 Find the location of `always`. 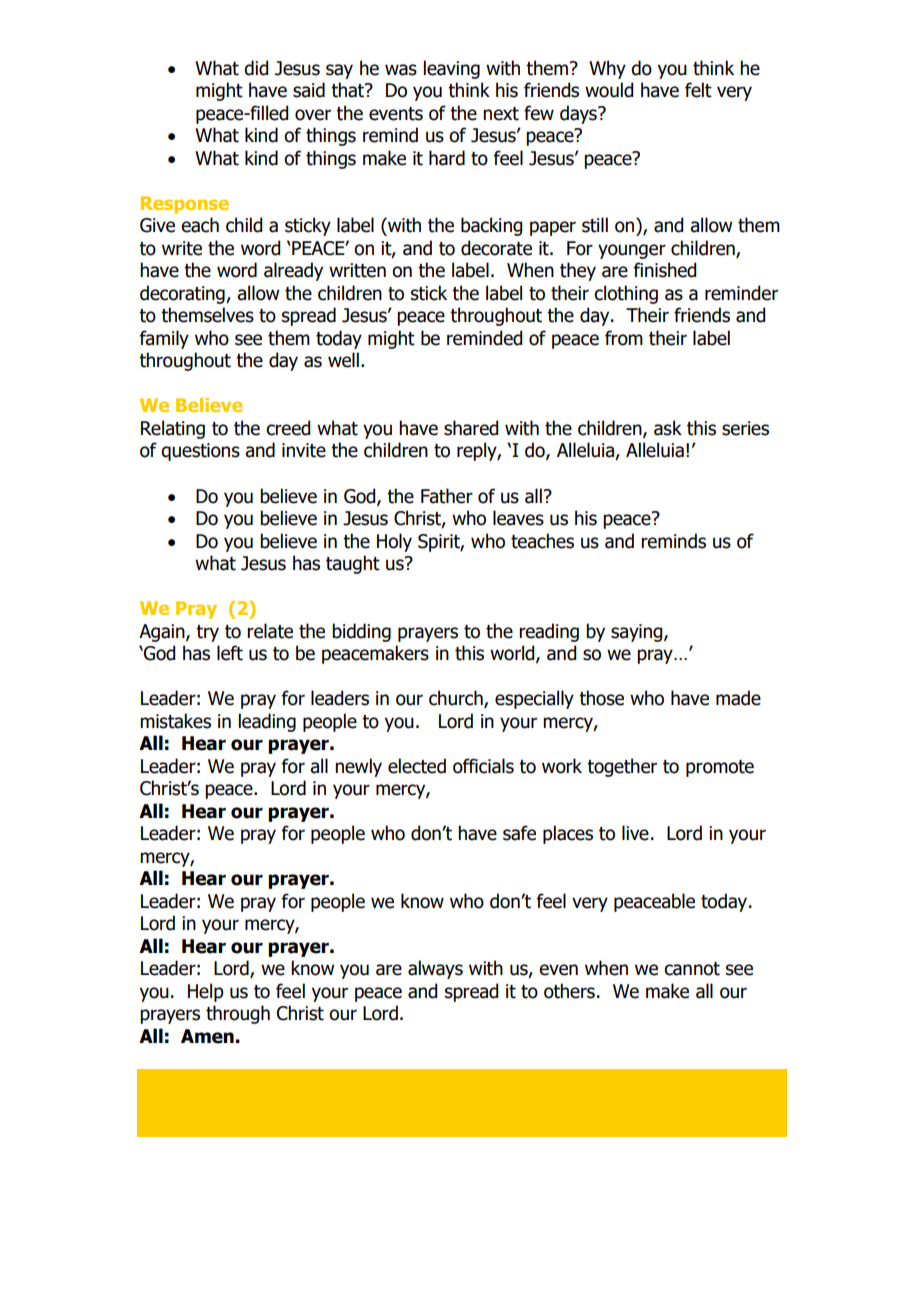

always is located at coordinates (435, 969).
